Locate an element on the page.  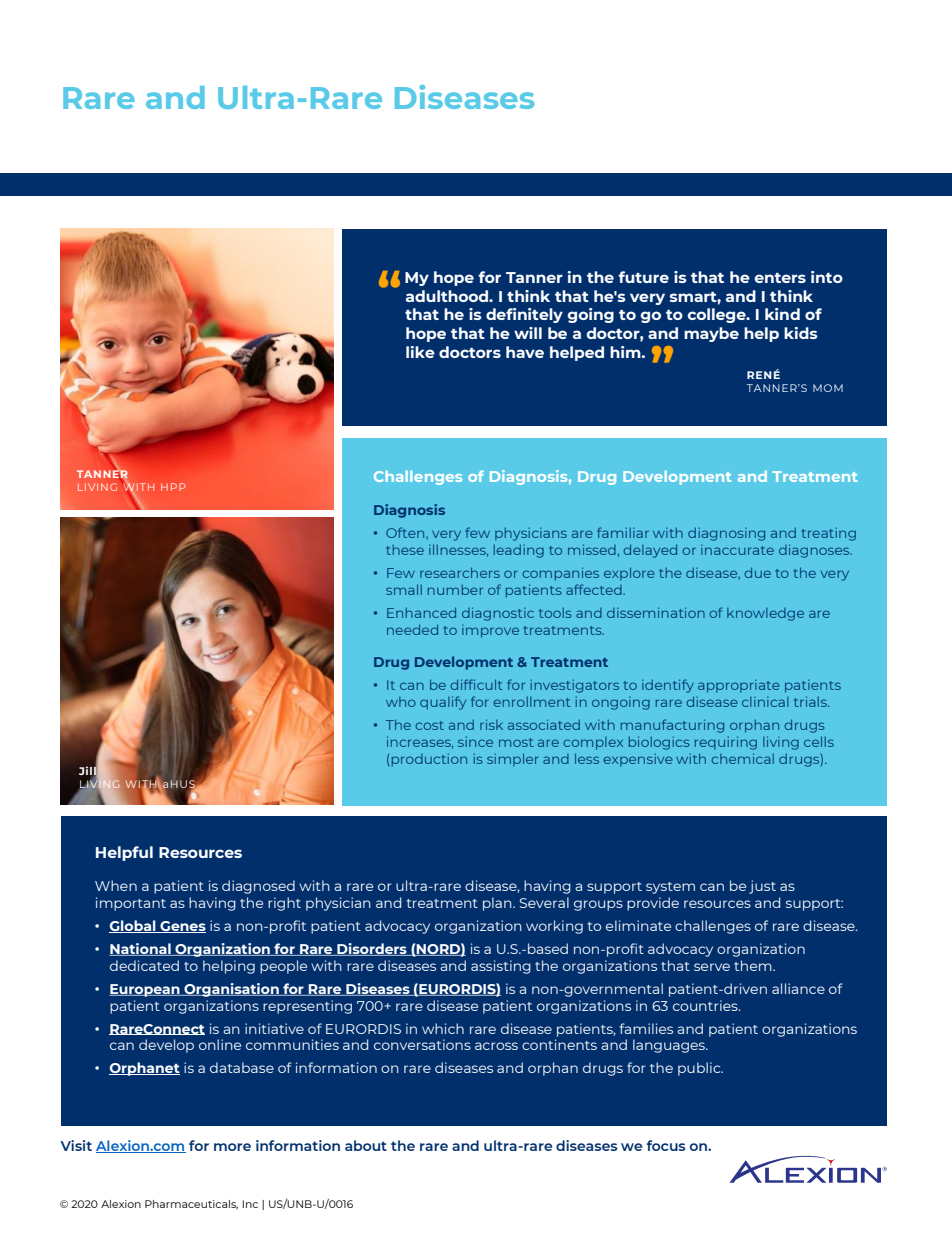
college is located at coordinates (717, 315).
